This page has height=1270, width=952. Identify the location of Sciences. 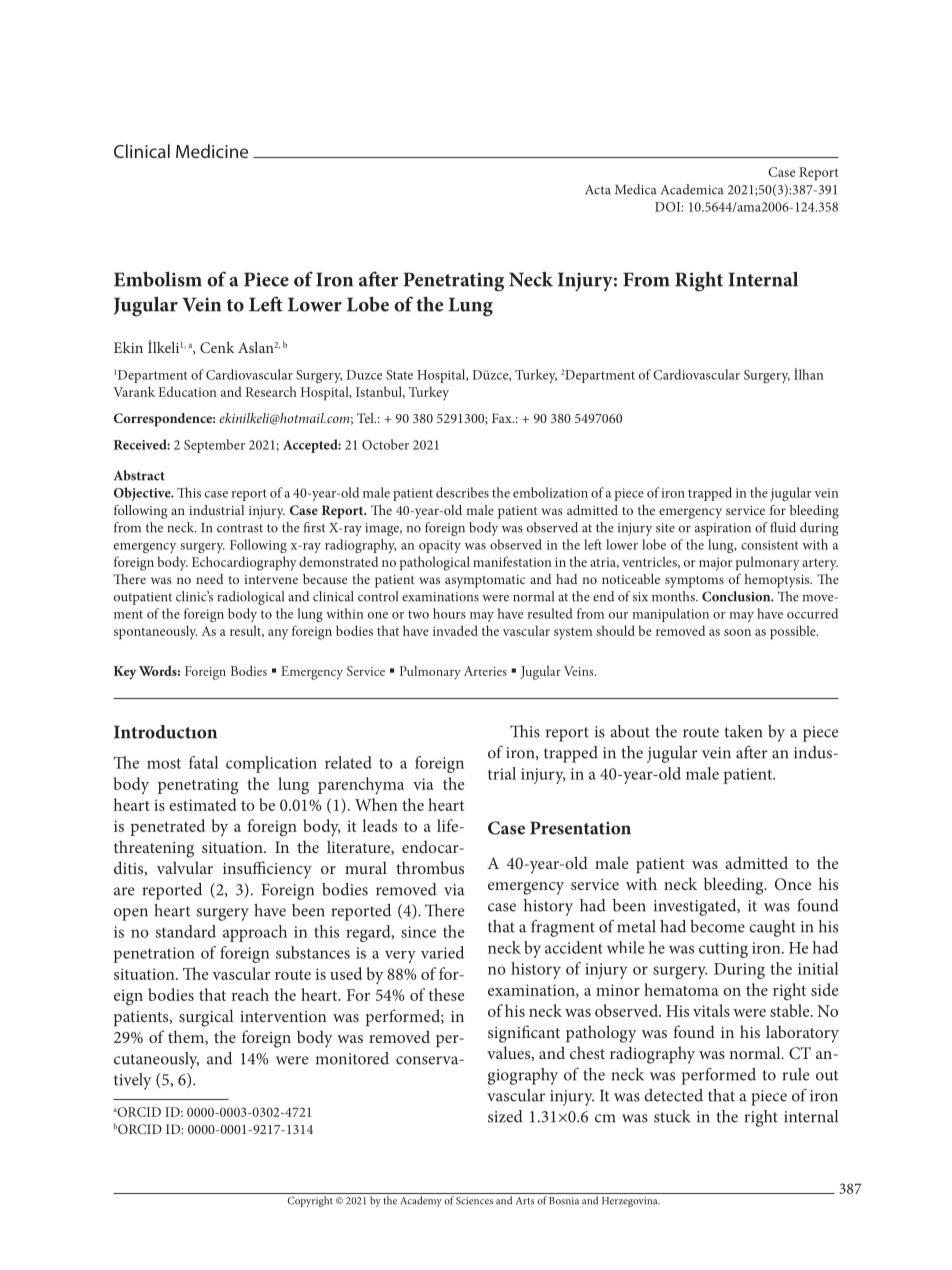
(474, 1201).
